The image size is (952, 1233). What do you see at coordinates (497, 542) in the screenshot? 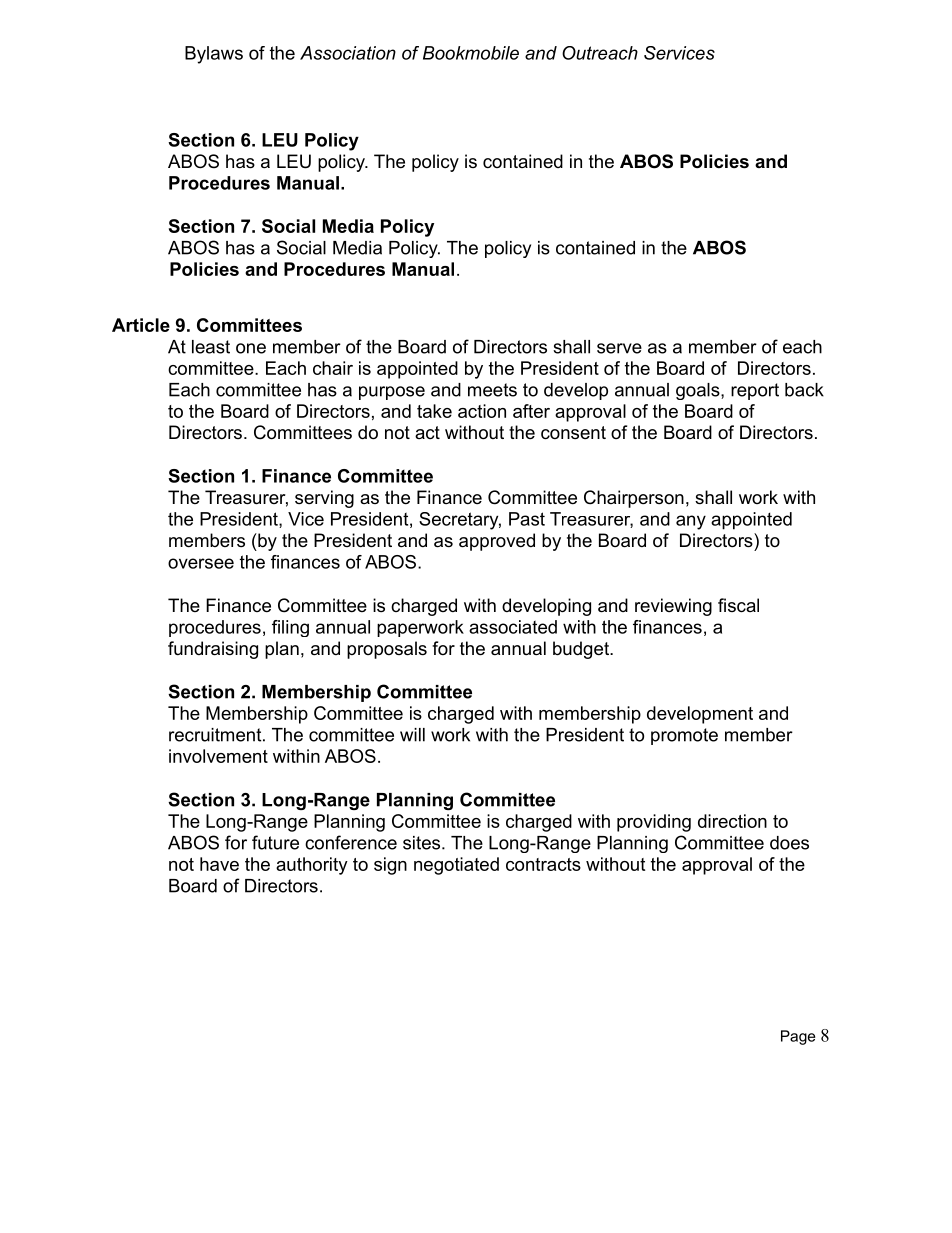
I see `approved` at bounding box center [497, 542].
